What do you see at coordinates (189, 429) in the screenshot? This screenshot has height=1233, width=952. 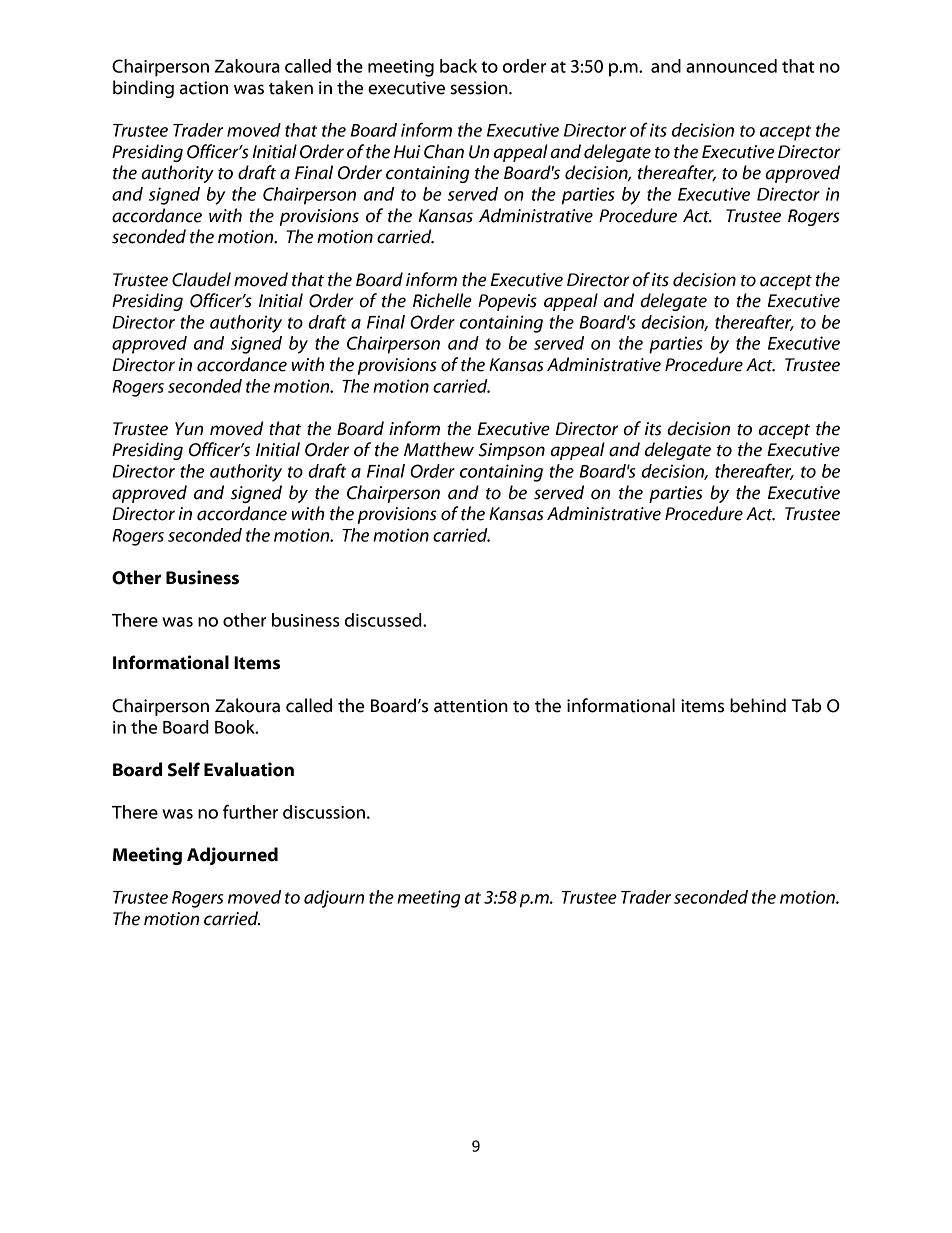 I see `Yun` at bounding box center [189, 429].
